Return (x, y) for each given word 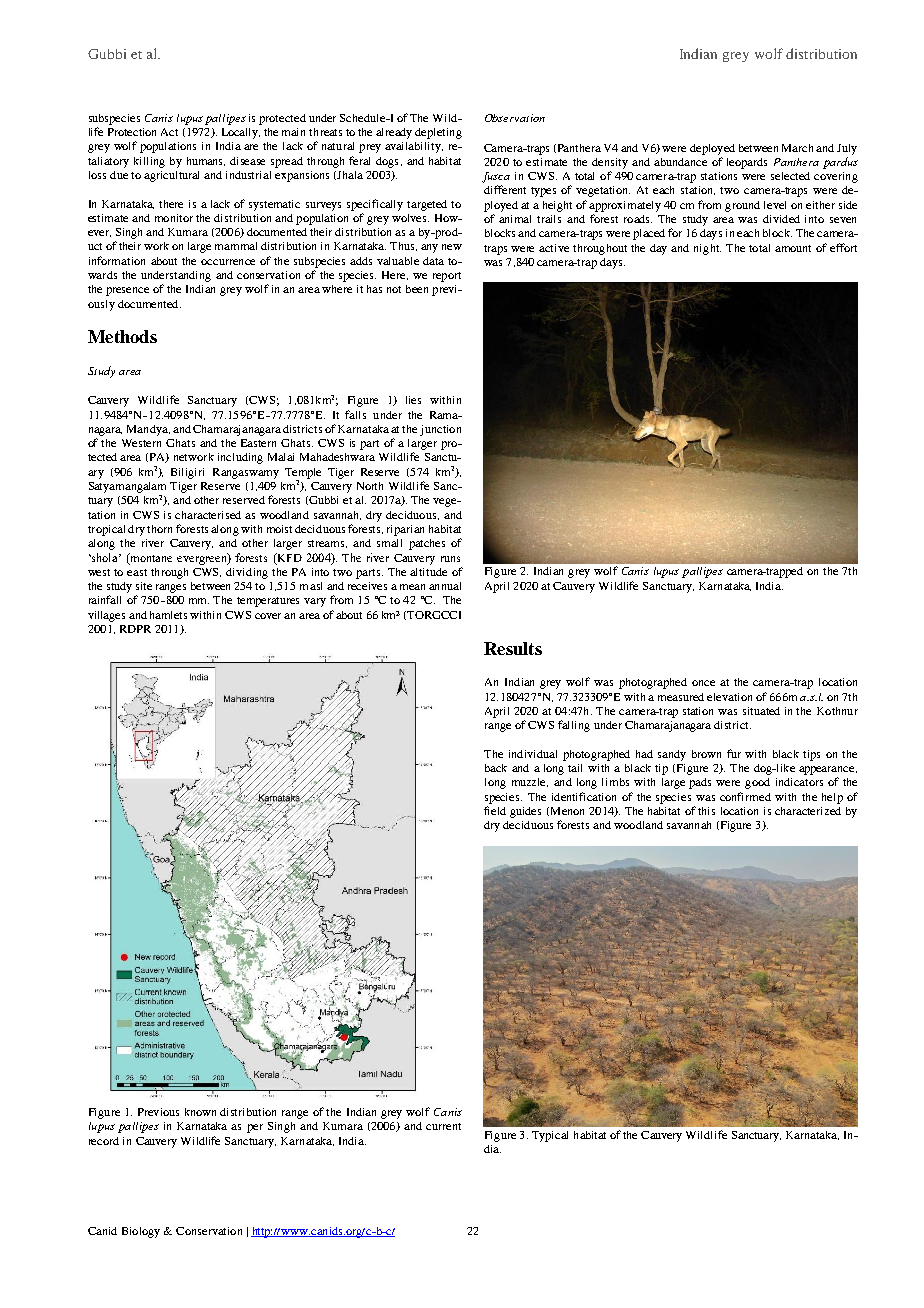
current (443, 1126)
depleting (438, 133)
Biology (141, 1232)
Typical (550, 1136)
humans (206, 161)
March (797, 148)
